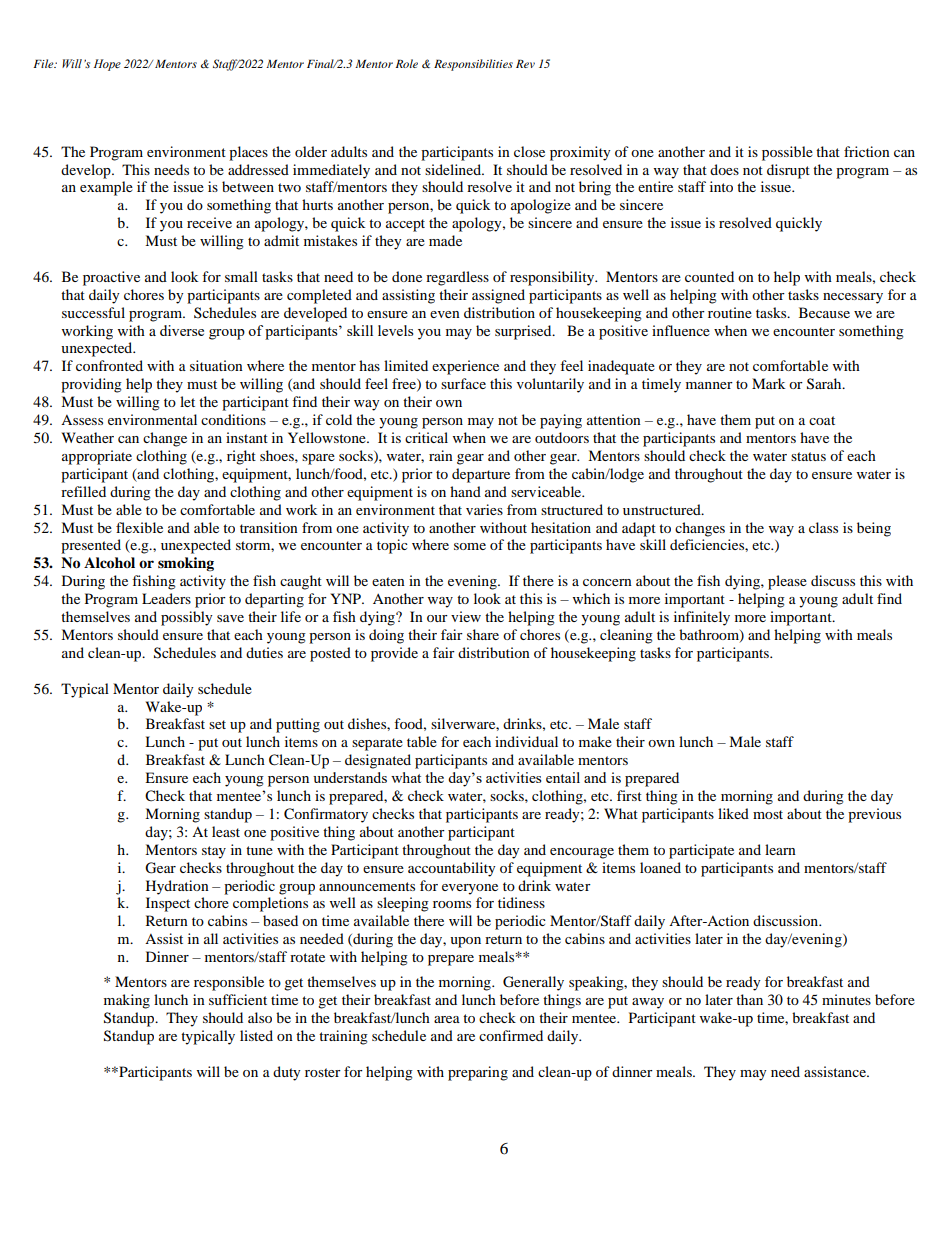  What do you see at coordinates (256, 1035) in the page?
I see `listed` at bounding box center [256, 1035].
